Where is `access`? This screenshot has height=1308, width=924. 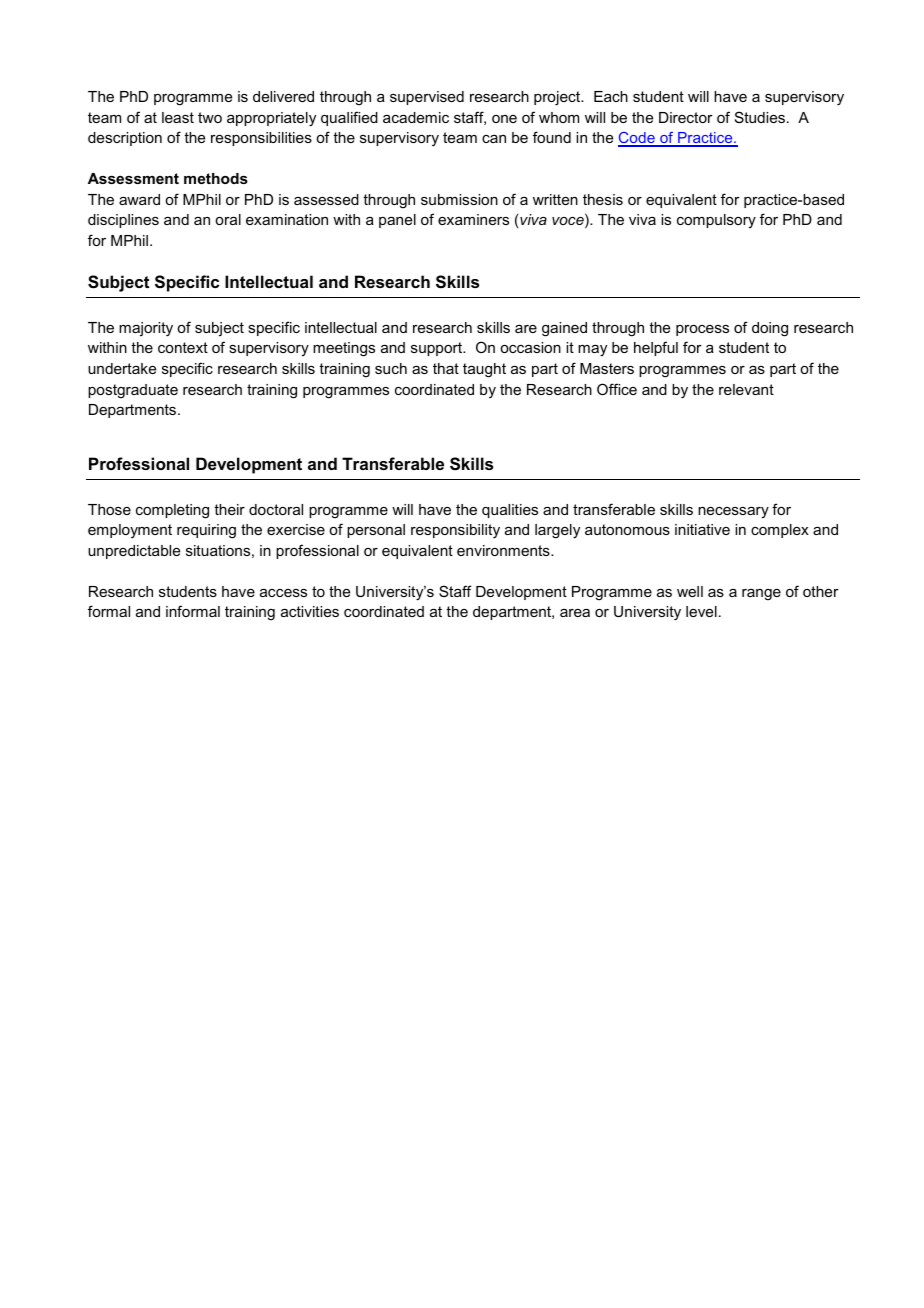
access is located at coordinates (283, 593).
